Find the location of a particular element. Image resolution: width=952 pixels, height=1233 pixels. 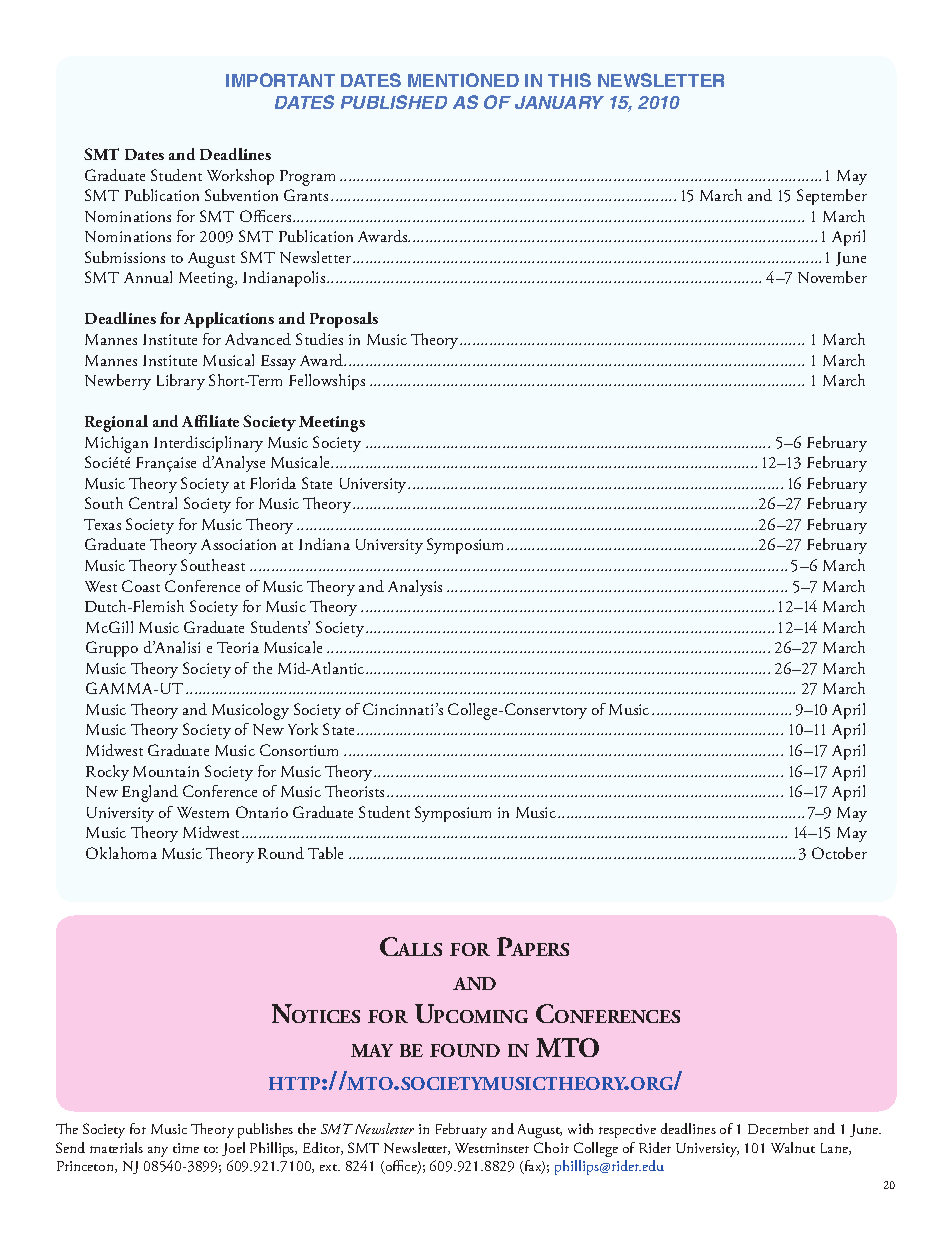

England is located at coordinates (150, 793).
